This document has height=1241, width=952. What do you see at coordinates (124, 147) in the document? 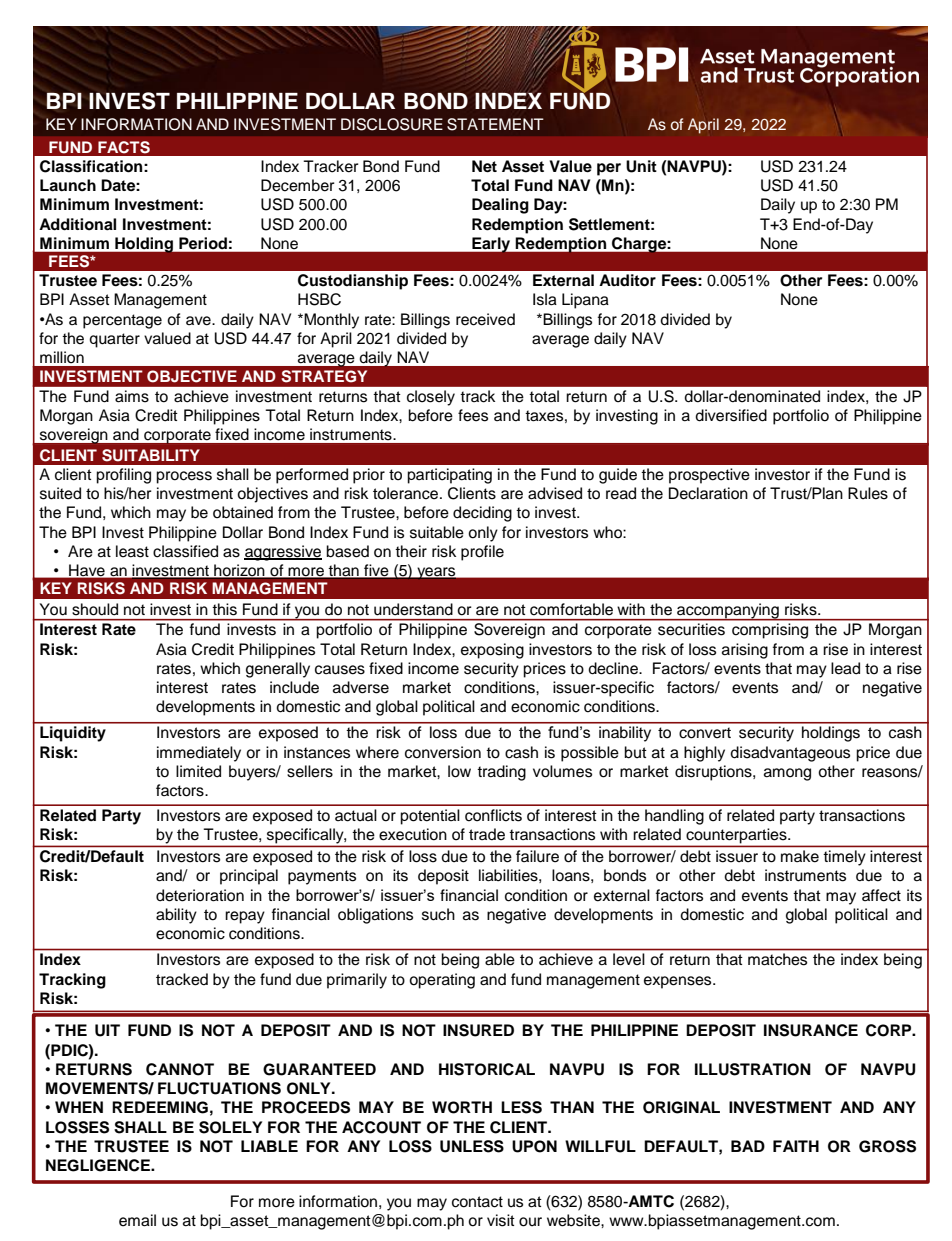
I see `FACTS` at bounding box center [124, 147].
